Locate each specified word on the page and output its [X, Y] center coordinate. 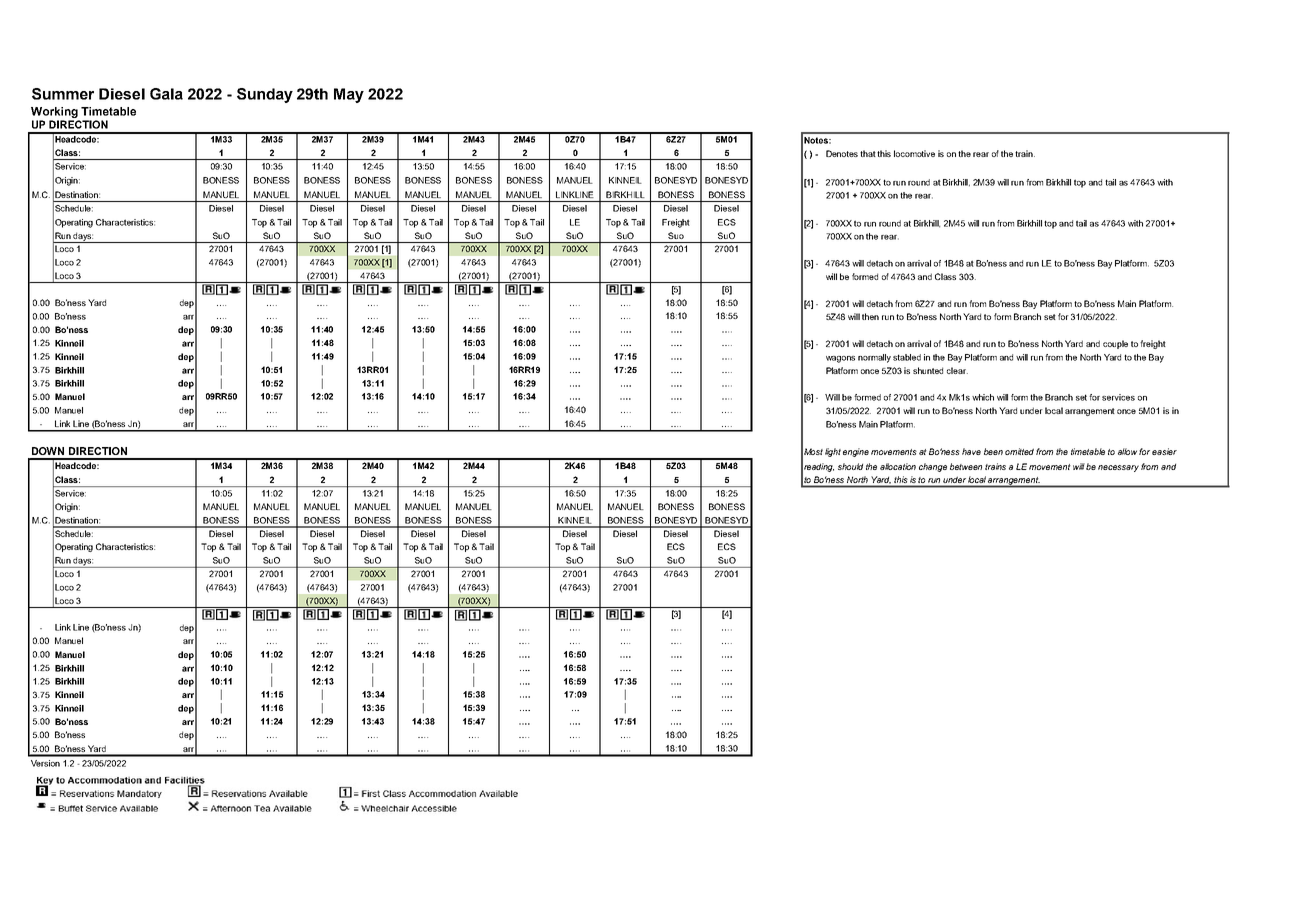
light [833, 452]
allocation [898, 466]
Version [45, 763]
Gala [166, 94]
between [966, 466]
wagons [840, 359]
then [870, 316]
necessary [1118, 468]
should [850, 466]
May [349, 95]
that [868, 153]
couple [1115, 344]
